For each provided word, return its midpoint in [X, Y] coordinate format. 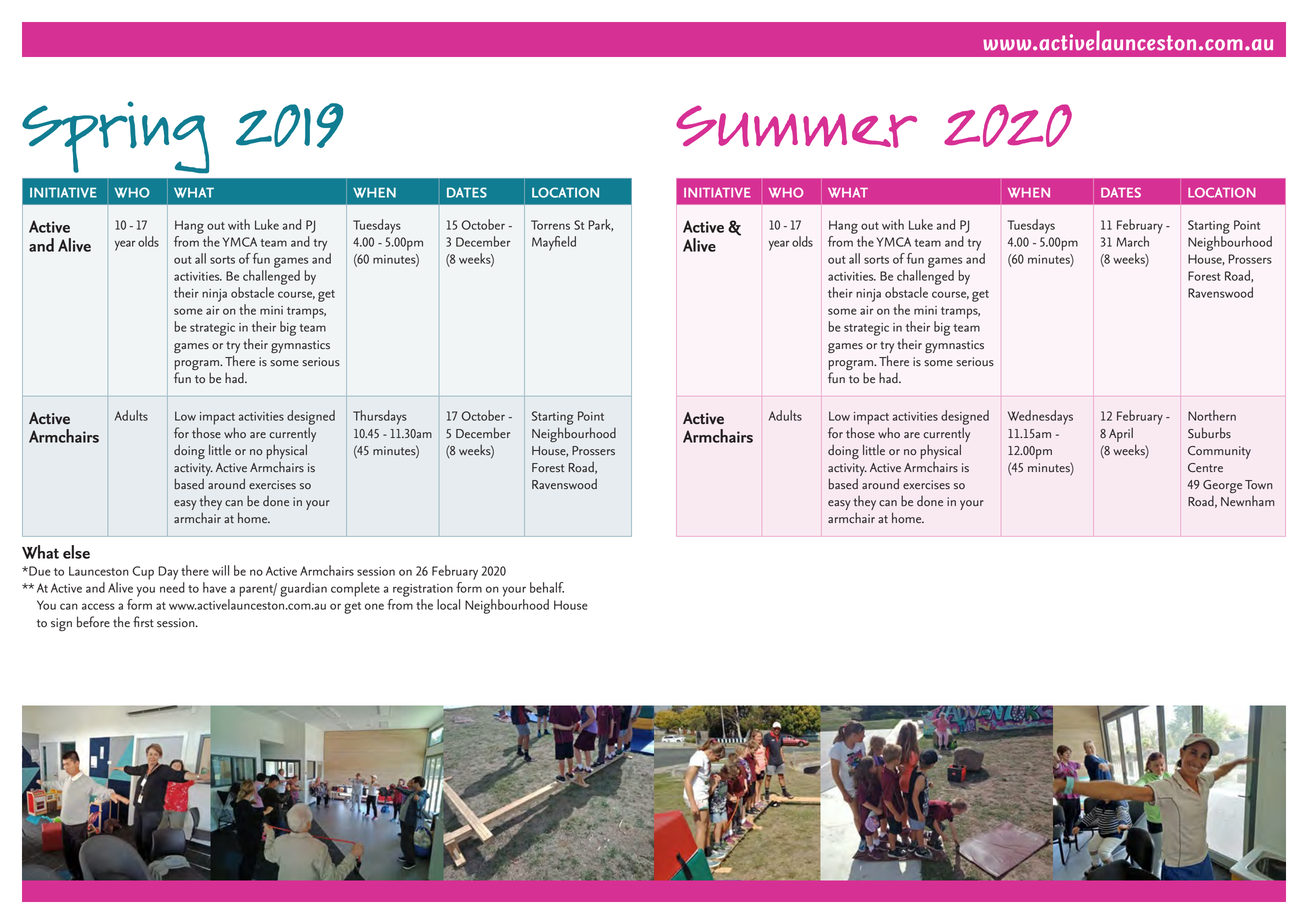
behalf [547, 587]
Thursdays [380, 417]
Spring [115, 137]
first [143, 622]
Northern [1212, 415]
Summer [796, 126]
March [1132, 241]
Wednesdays [1040, 417]
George [1222, 486]
